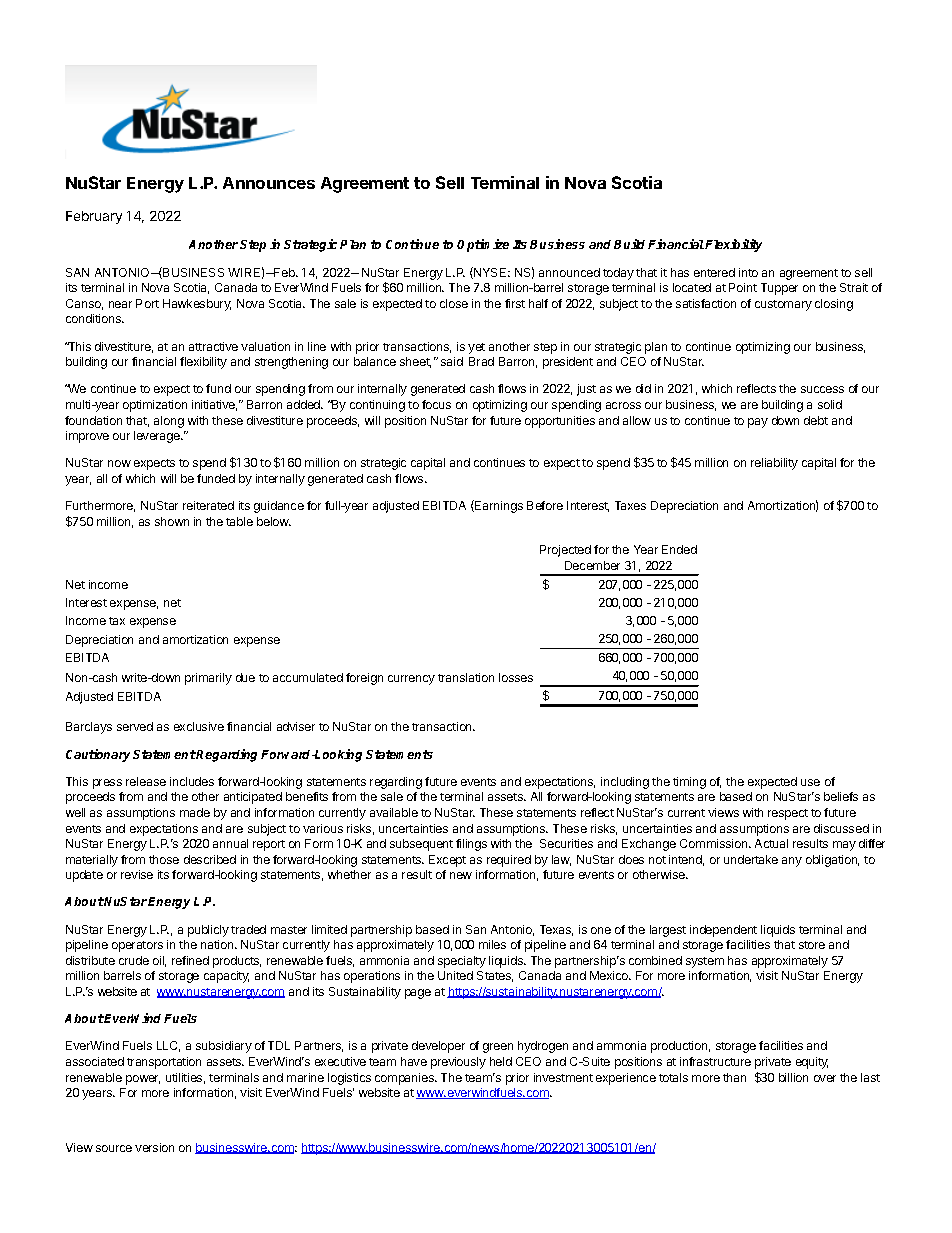  What do you see at coordinates (154, 1147) in the screenshot?
I see `version` at bounding box center [154, 1147].
